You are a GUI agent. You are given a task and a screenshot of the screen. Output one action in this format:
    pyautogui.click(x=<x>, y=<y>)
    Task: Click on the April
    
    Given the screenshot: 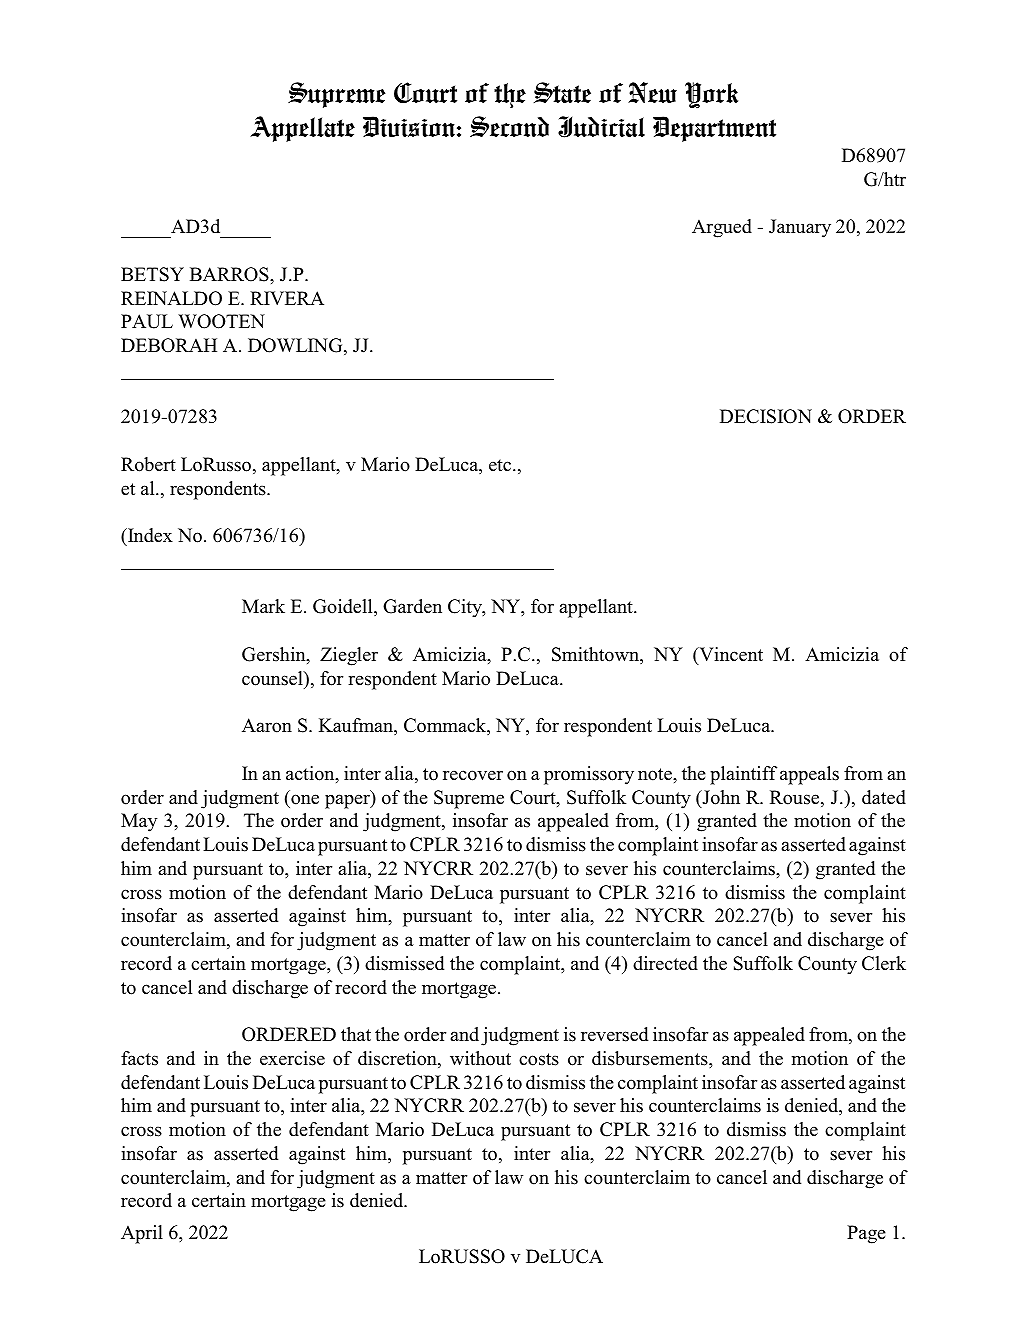 What is the action you would take?
    pyautogui.click(x=142, y=1234)
